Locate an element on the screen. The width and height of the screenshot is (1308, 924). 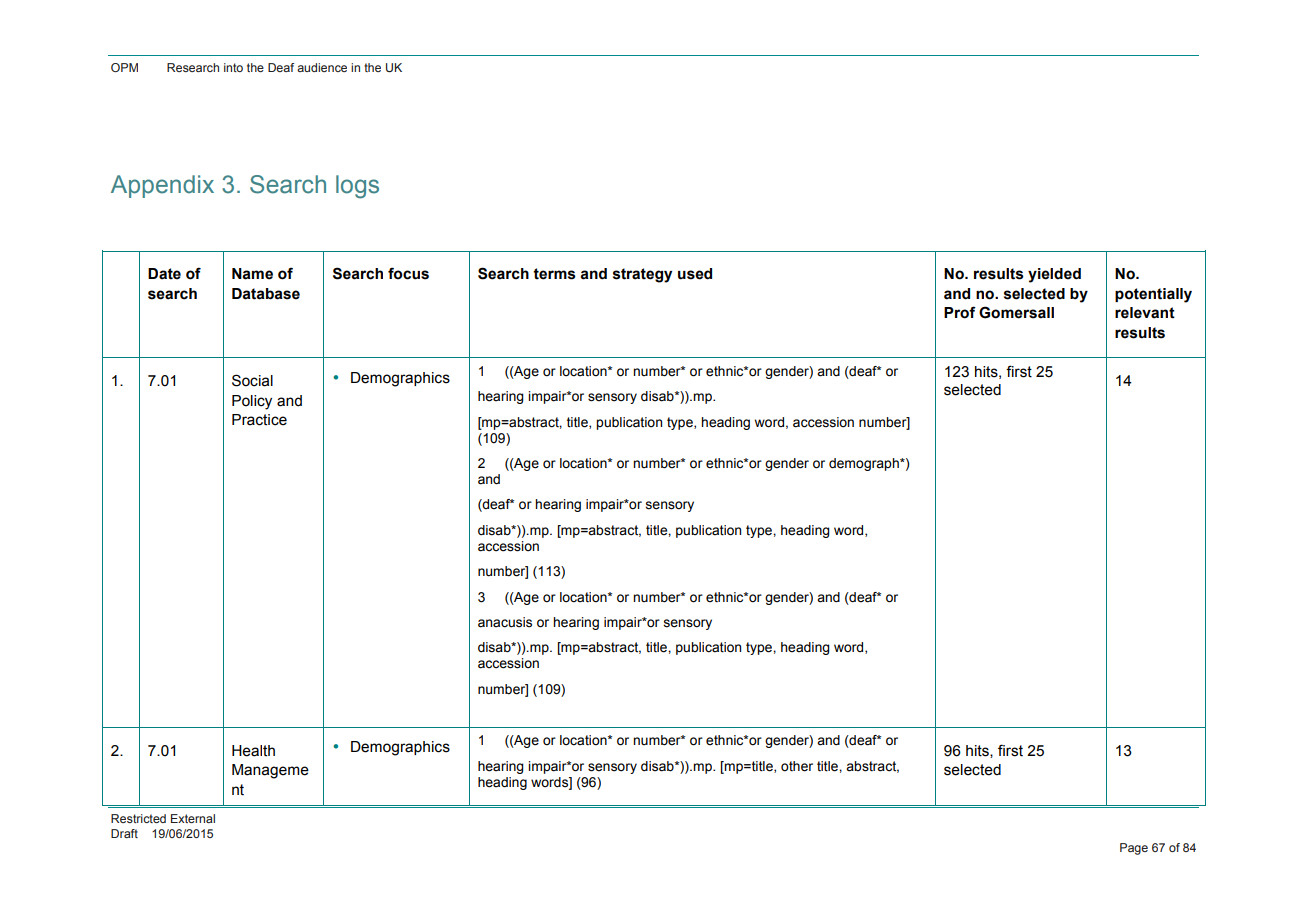
relevant is located at coordinates (1145, 313).
